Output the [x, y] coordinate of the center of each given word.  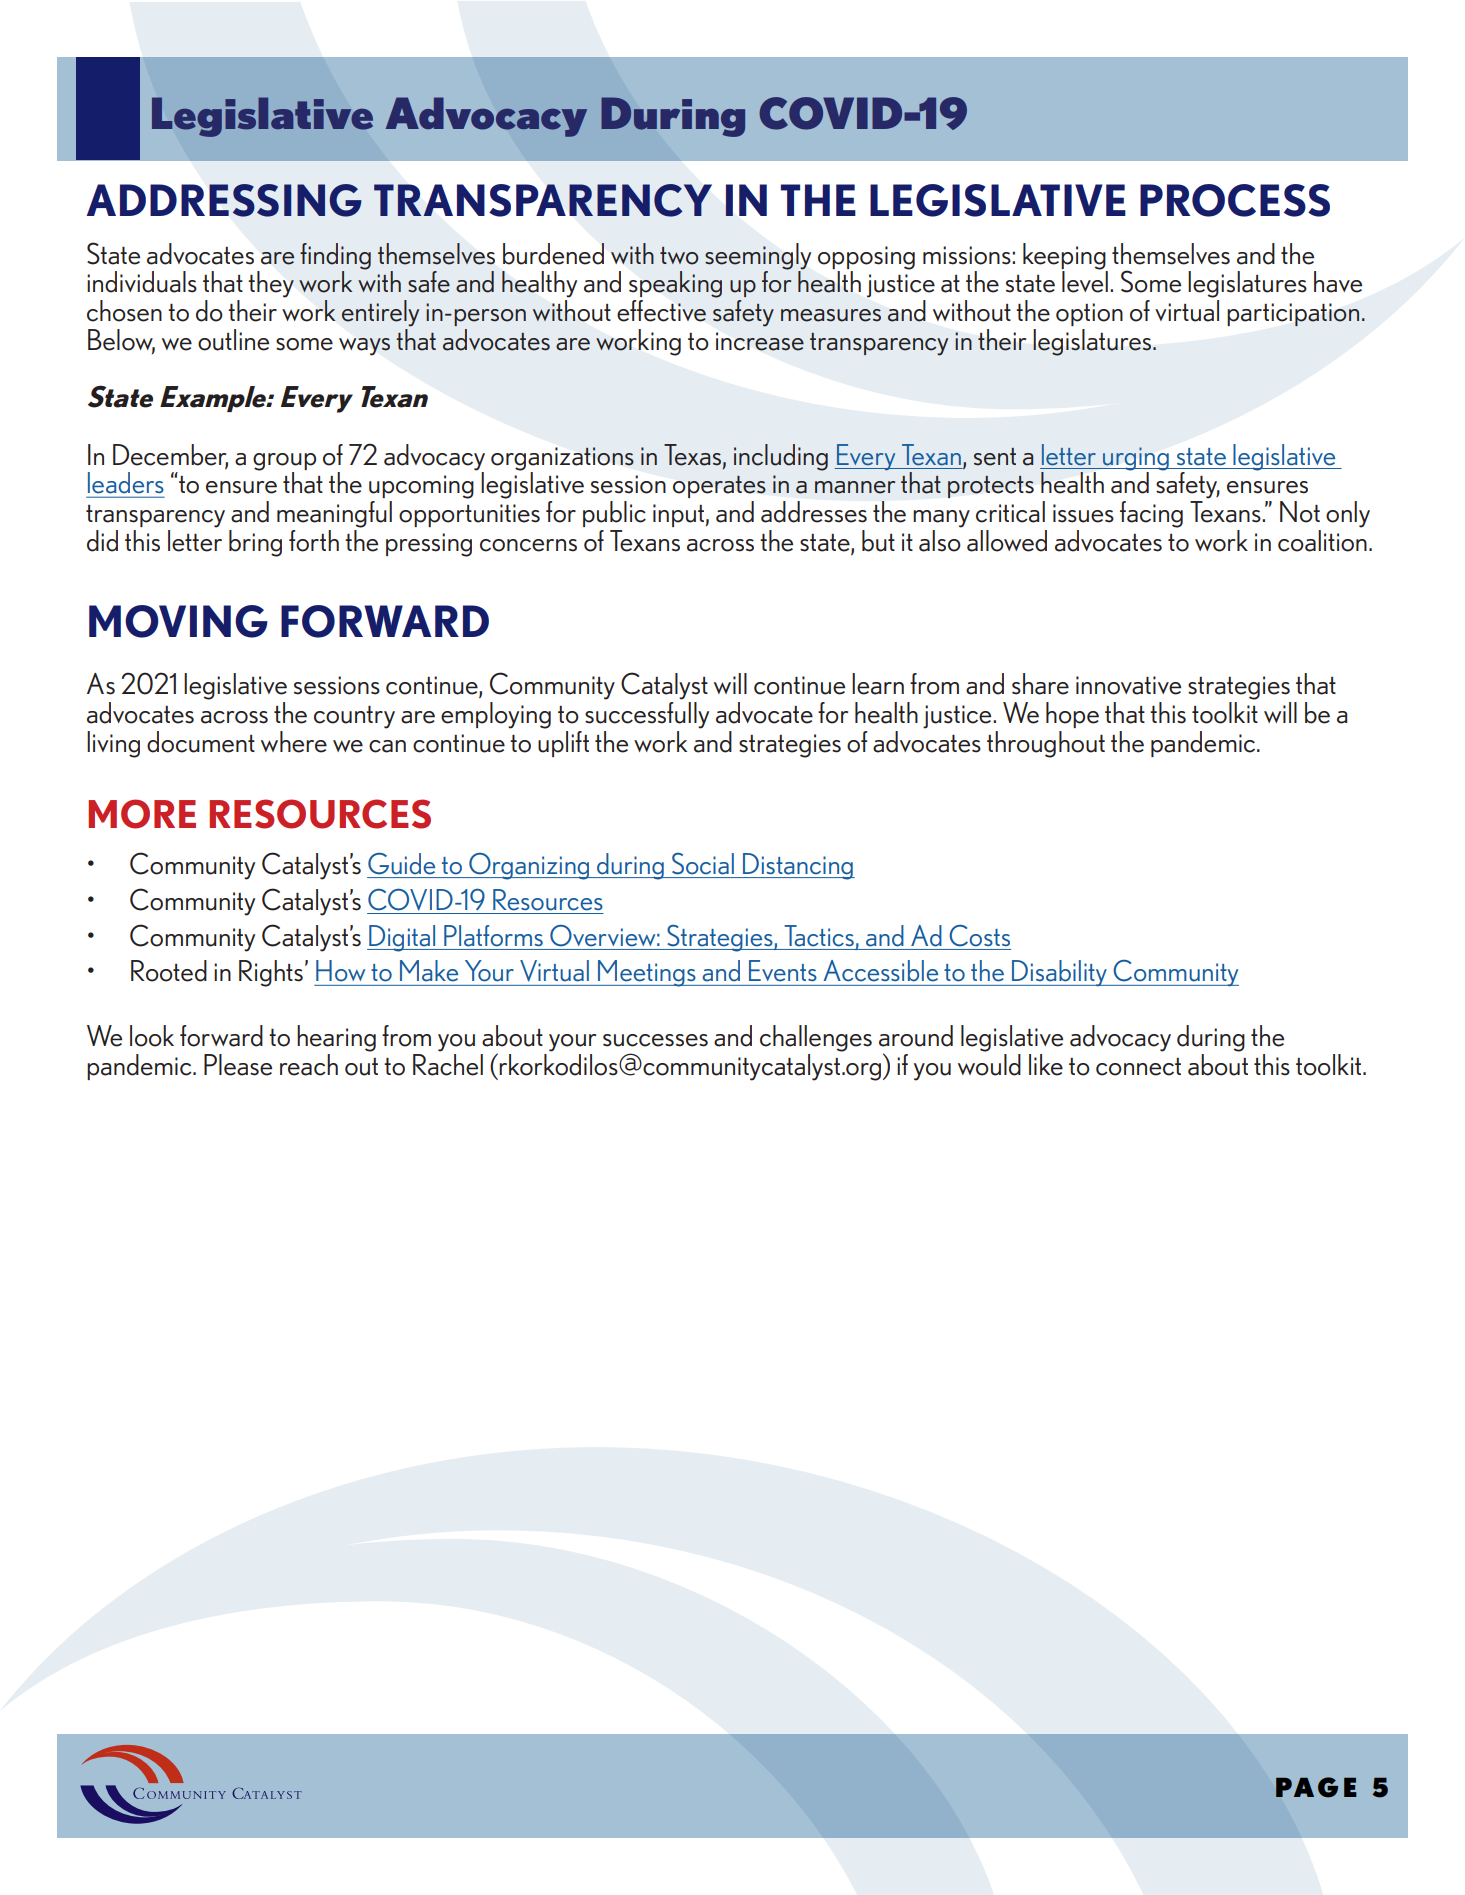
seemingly [758, 257]
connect [1138, 1067]
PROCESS [1235, 200]
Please [238, 1065]
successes [655, 1040]
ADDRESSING [224, 200]
